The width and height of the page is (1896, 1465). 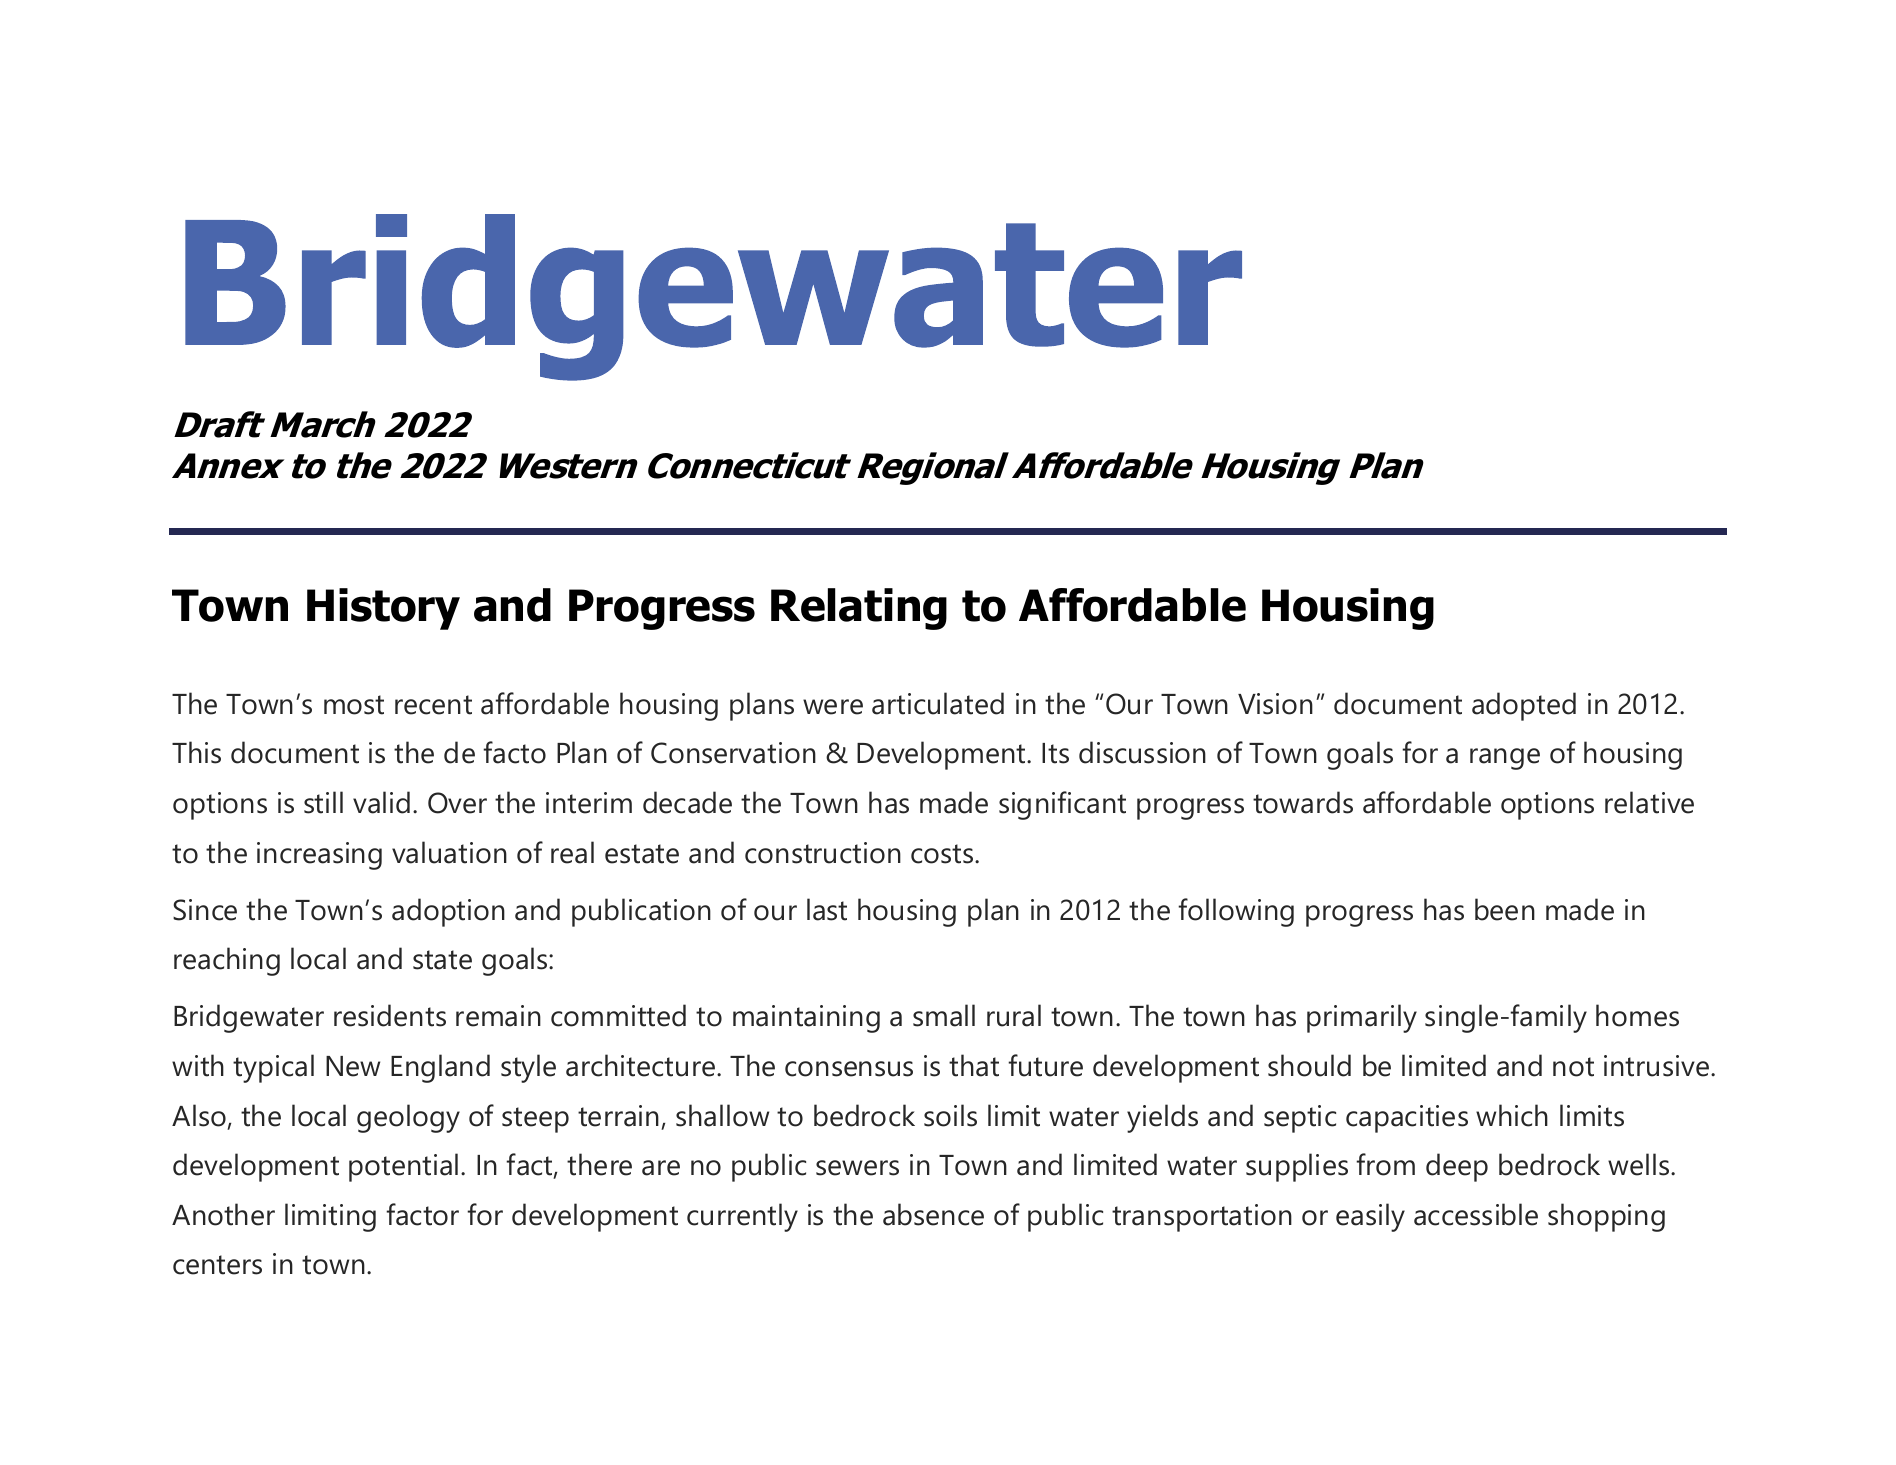 I want to click on relative, so click(x=1649, y=802).
